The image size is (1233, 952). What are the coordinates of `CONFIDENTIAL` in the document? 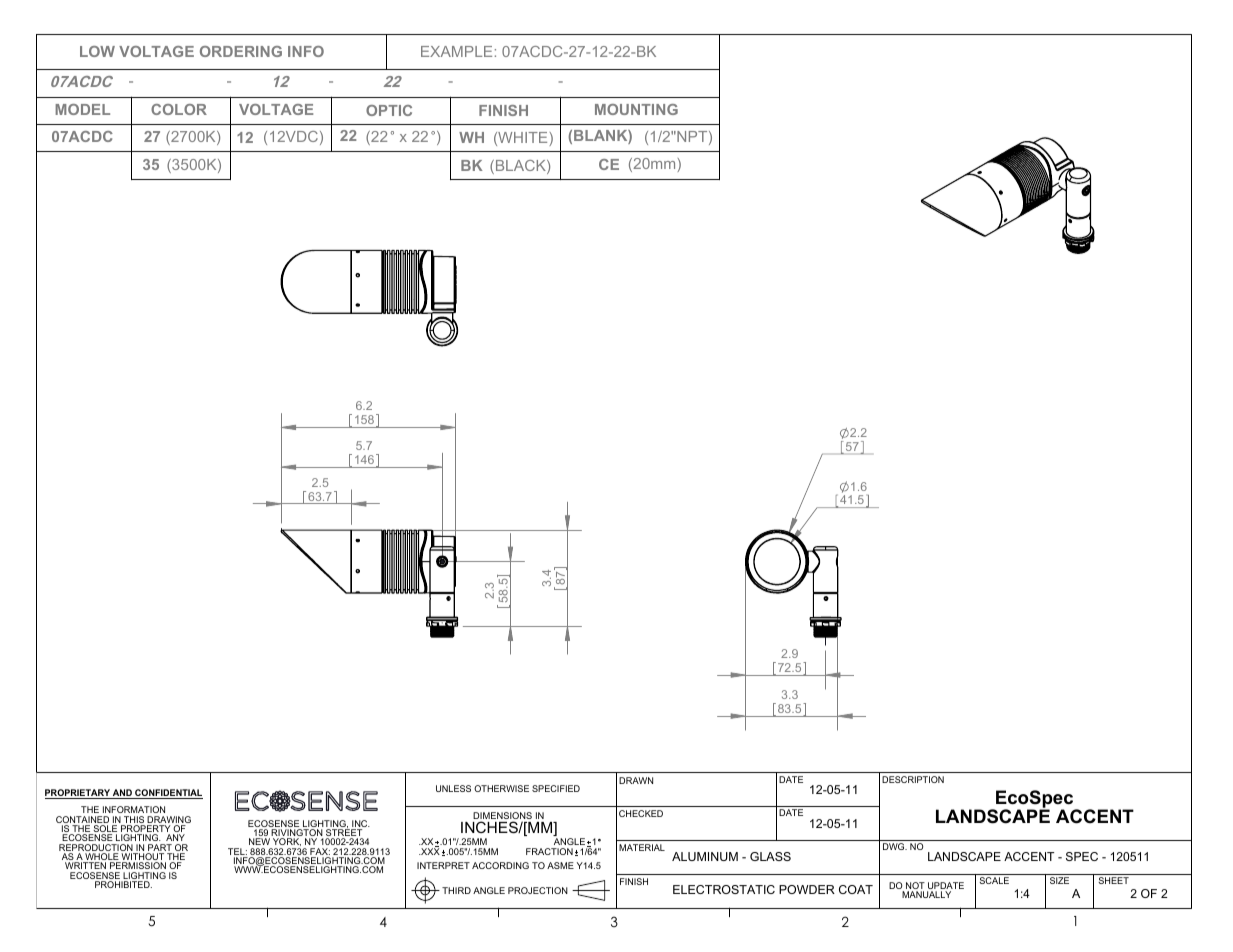 It's located at (168, 794).
